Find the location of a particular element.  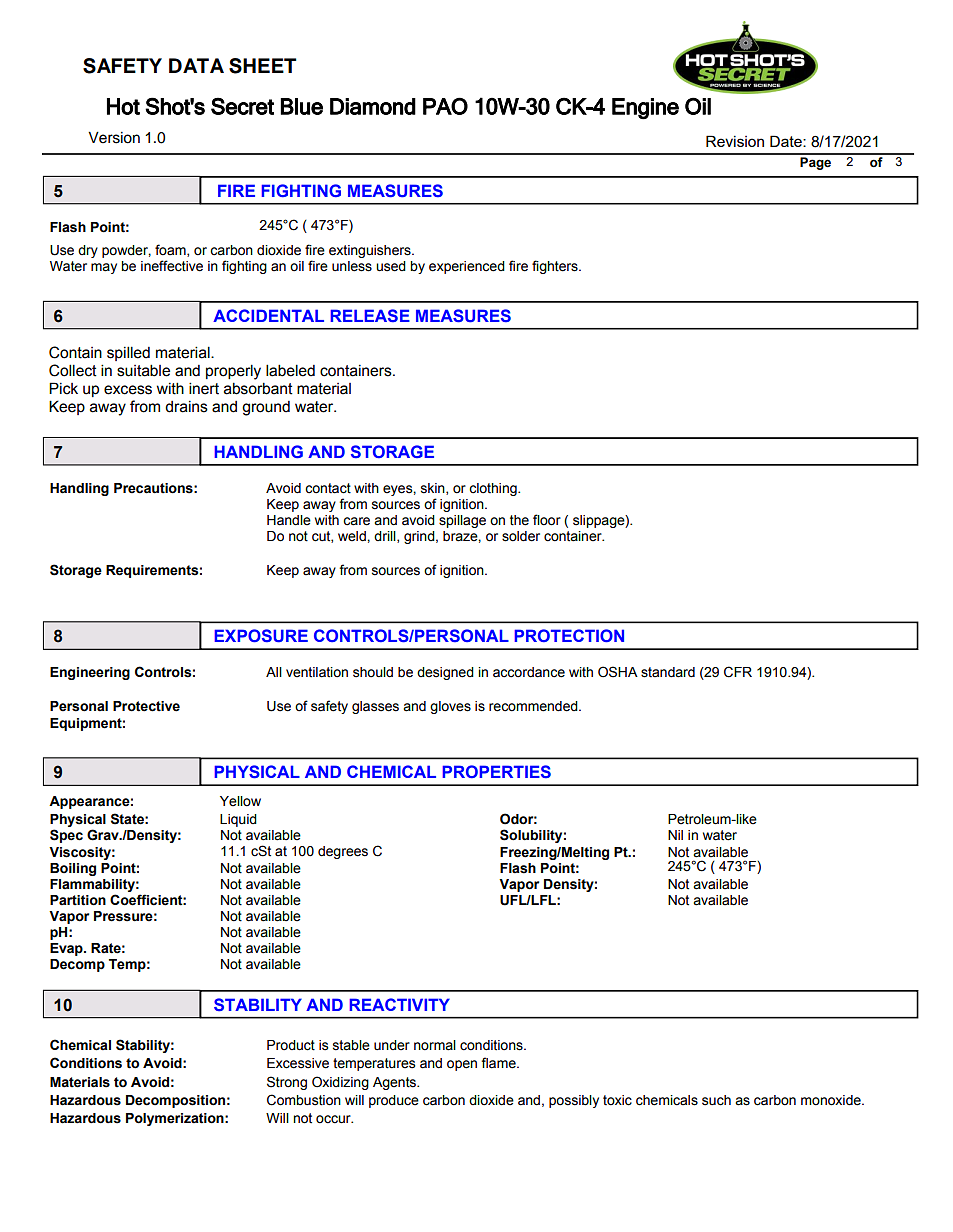

EXPOSURE is located at coordinates (261, 636).
